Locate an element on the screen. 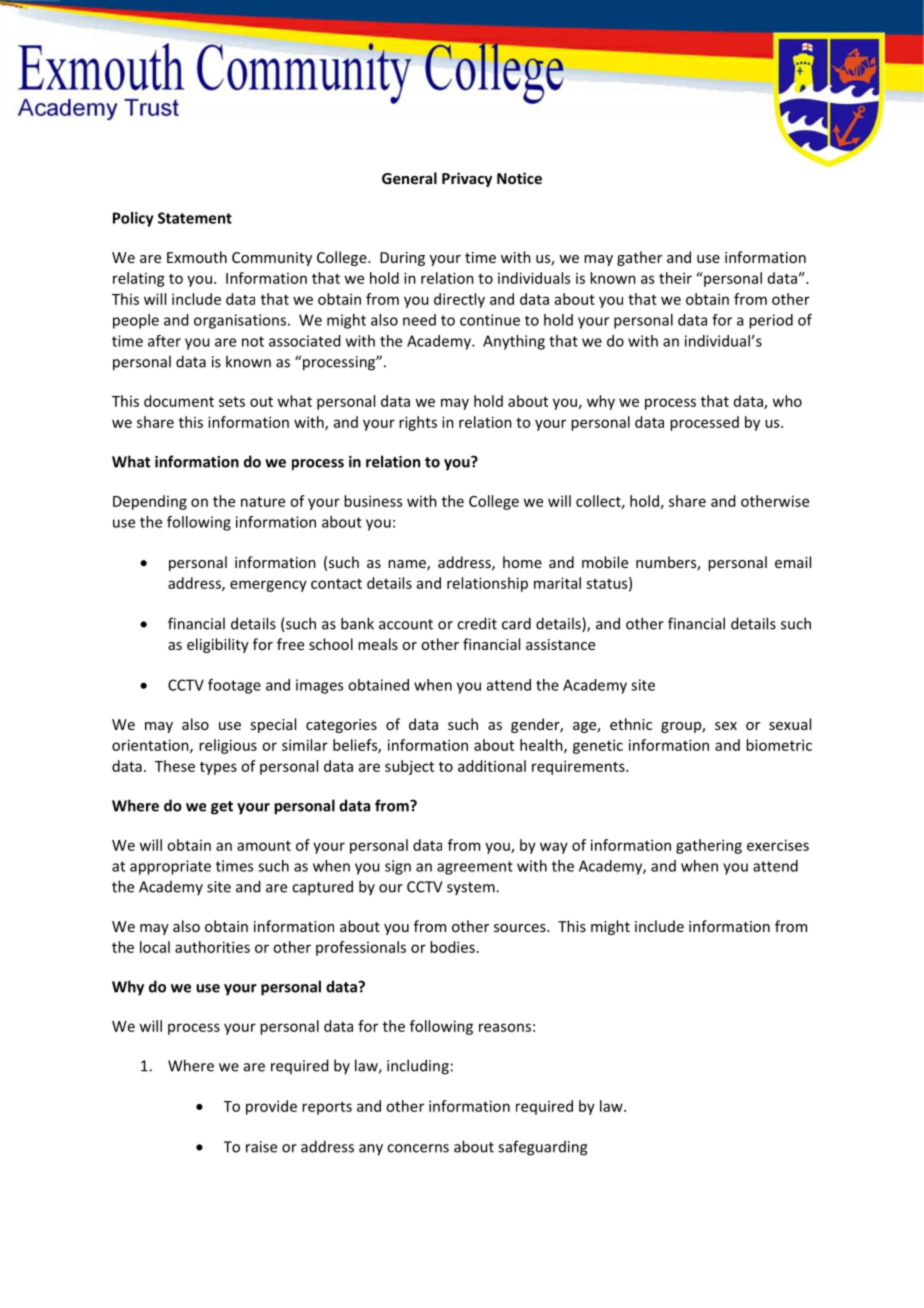 The width and height of the screenshot is (924, 1308). system is located at coordinates (472, 889).
